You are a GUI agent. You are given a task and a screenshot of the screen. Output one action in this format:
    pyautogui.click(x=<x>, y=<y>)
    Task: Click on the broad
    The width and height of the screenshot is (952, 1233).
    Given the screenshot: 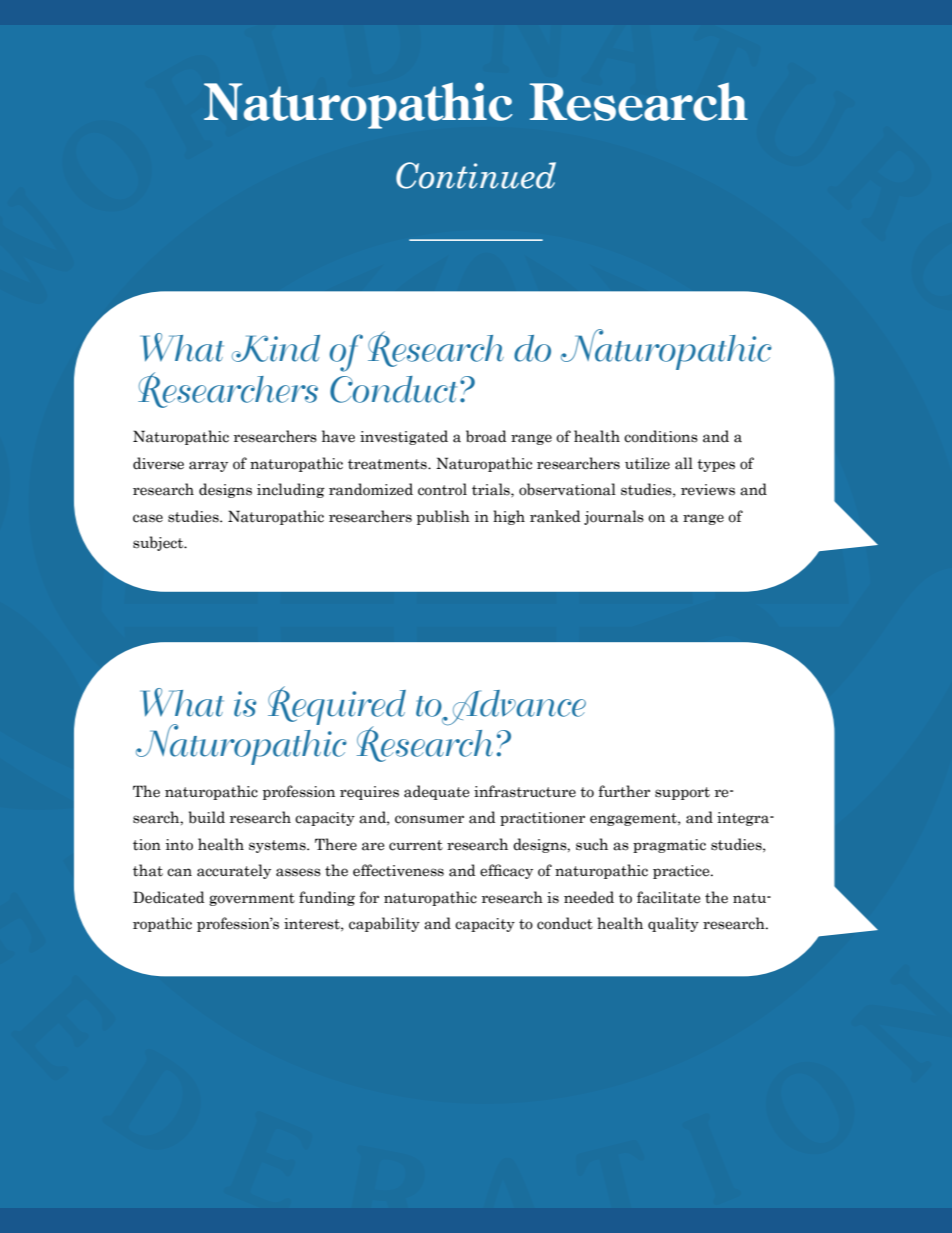 What is the action you would take?
    pyautogui.click(x=486, y=436)
